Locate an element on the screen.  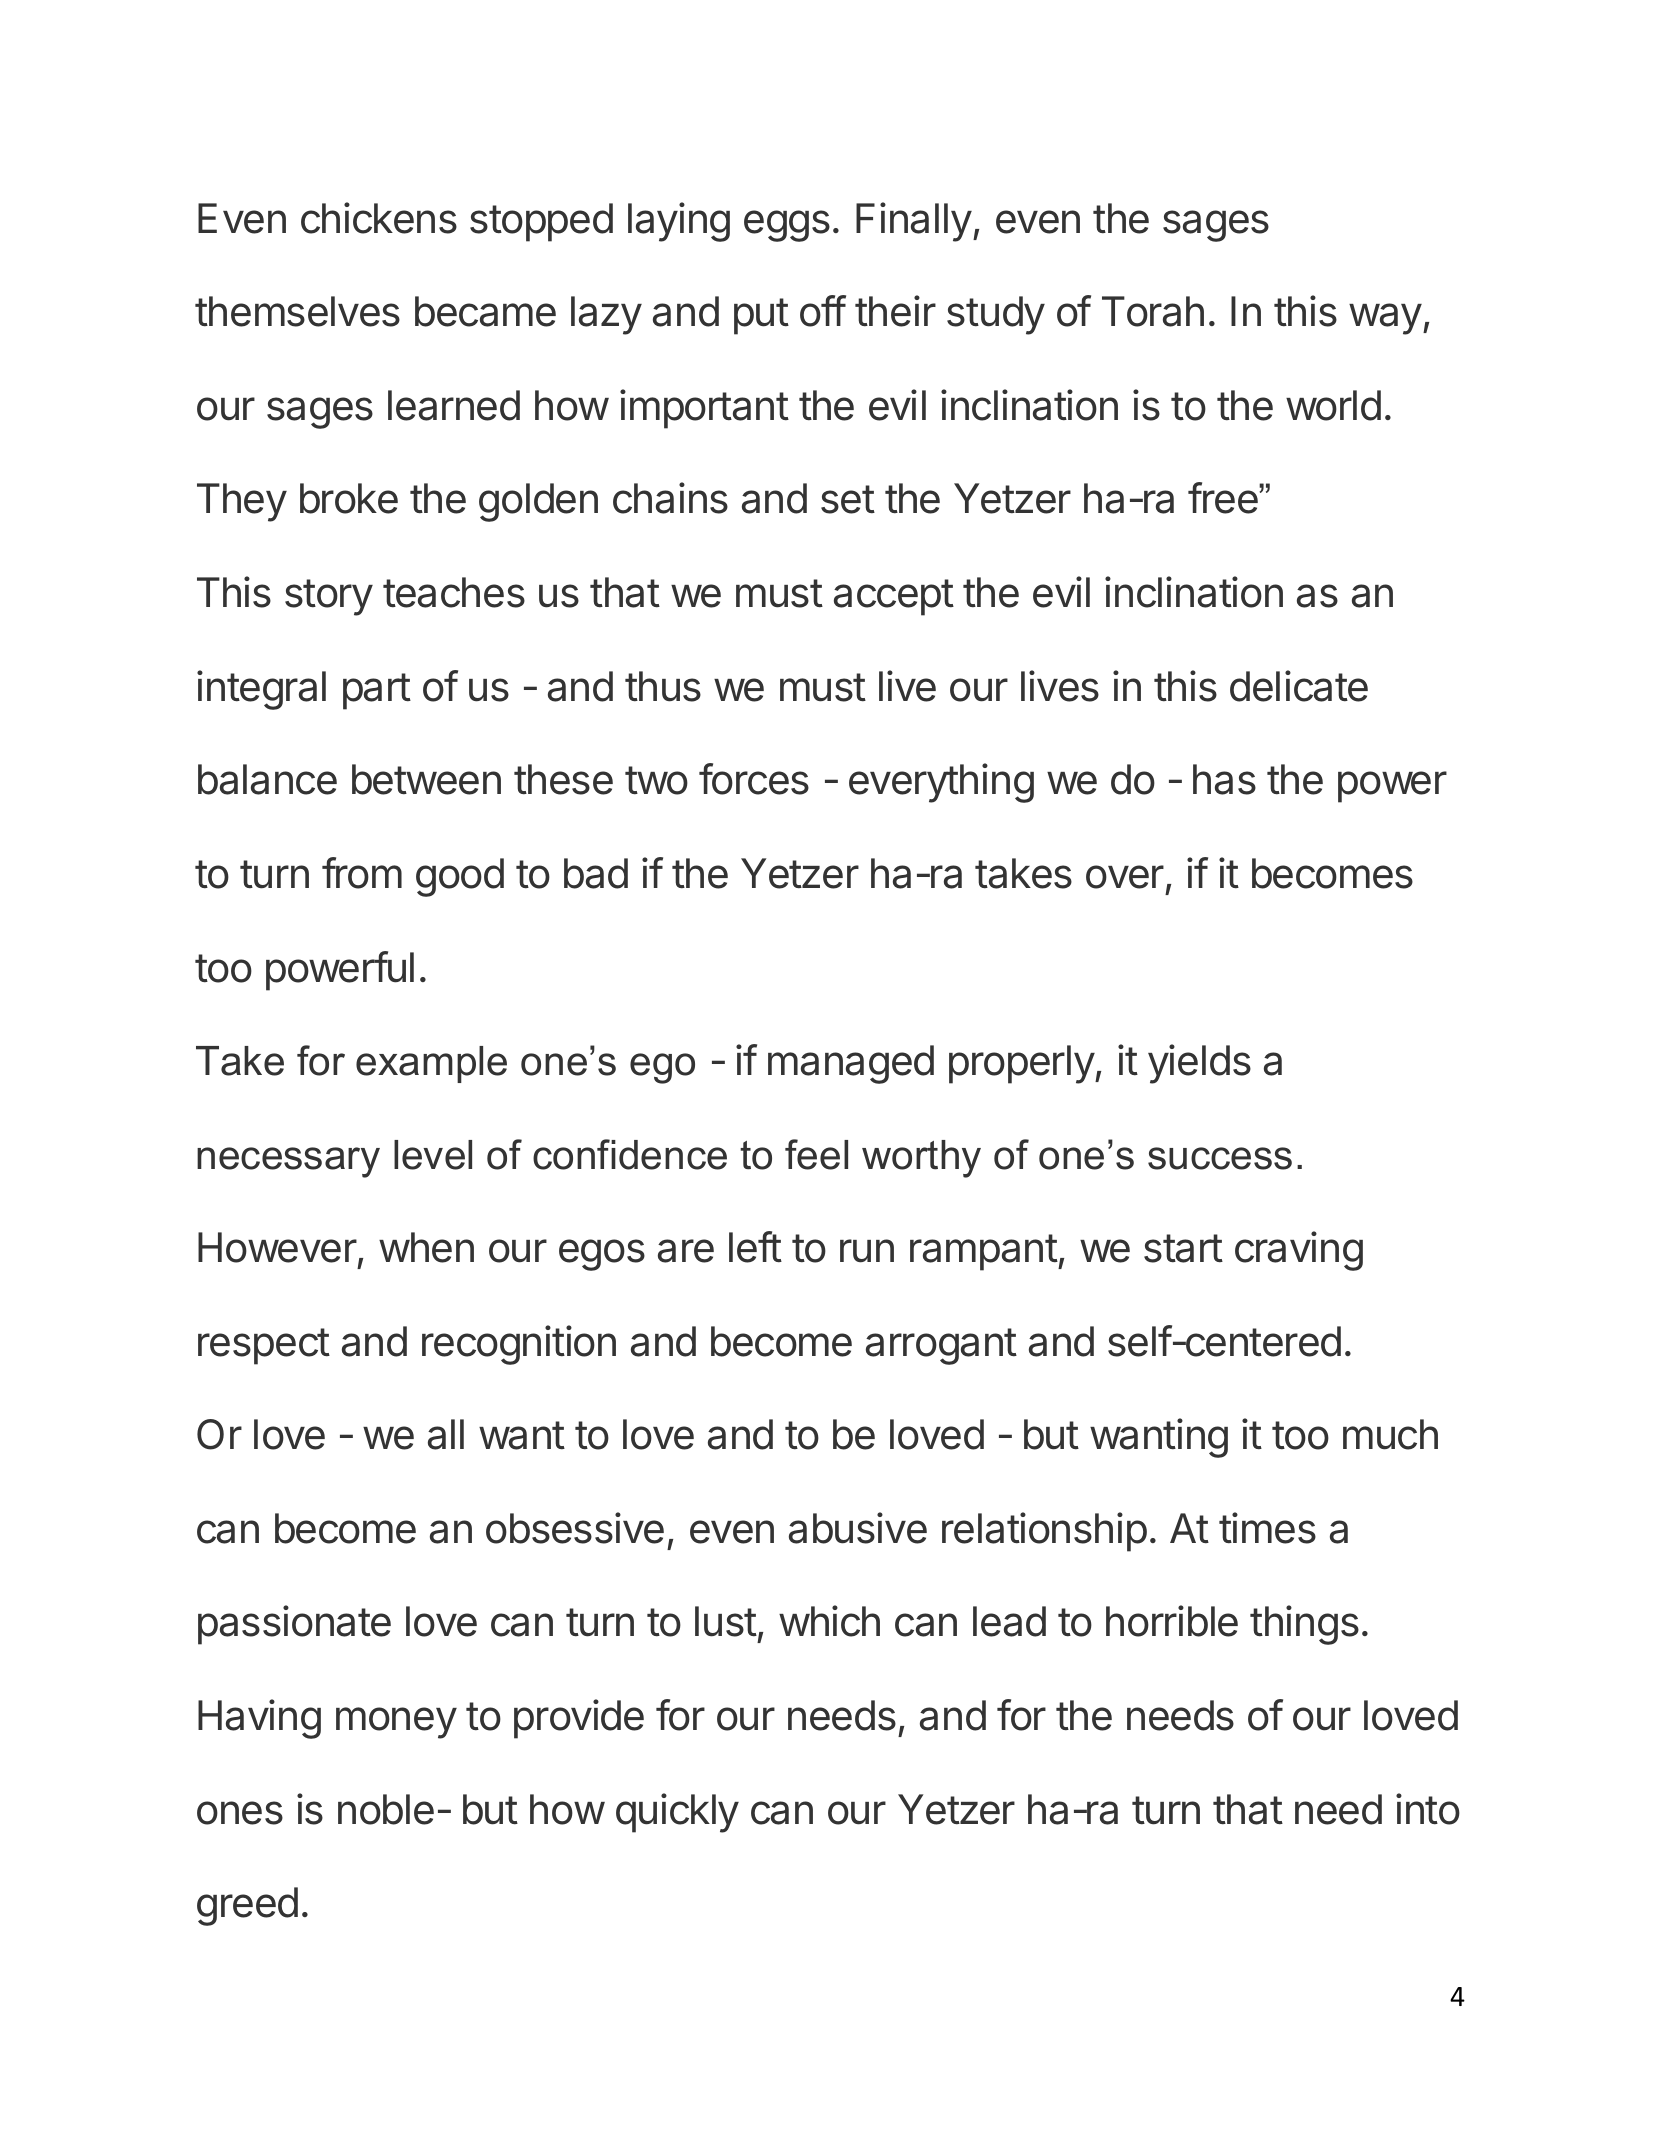
example is located at coordinates (431, 1064).
